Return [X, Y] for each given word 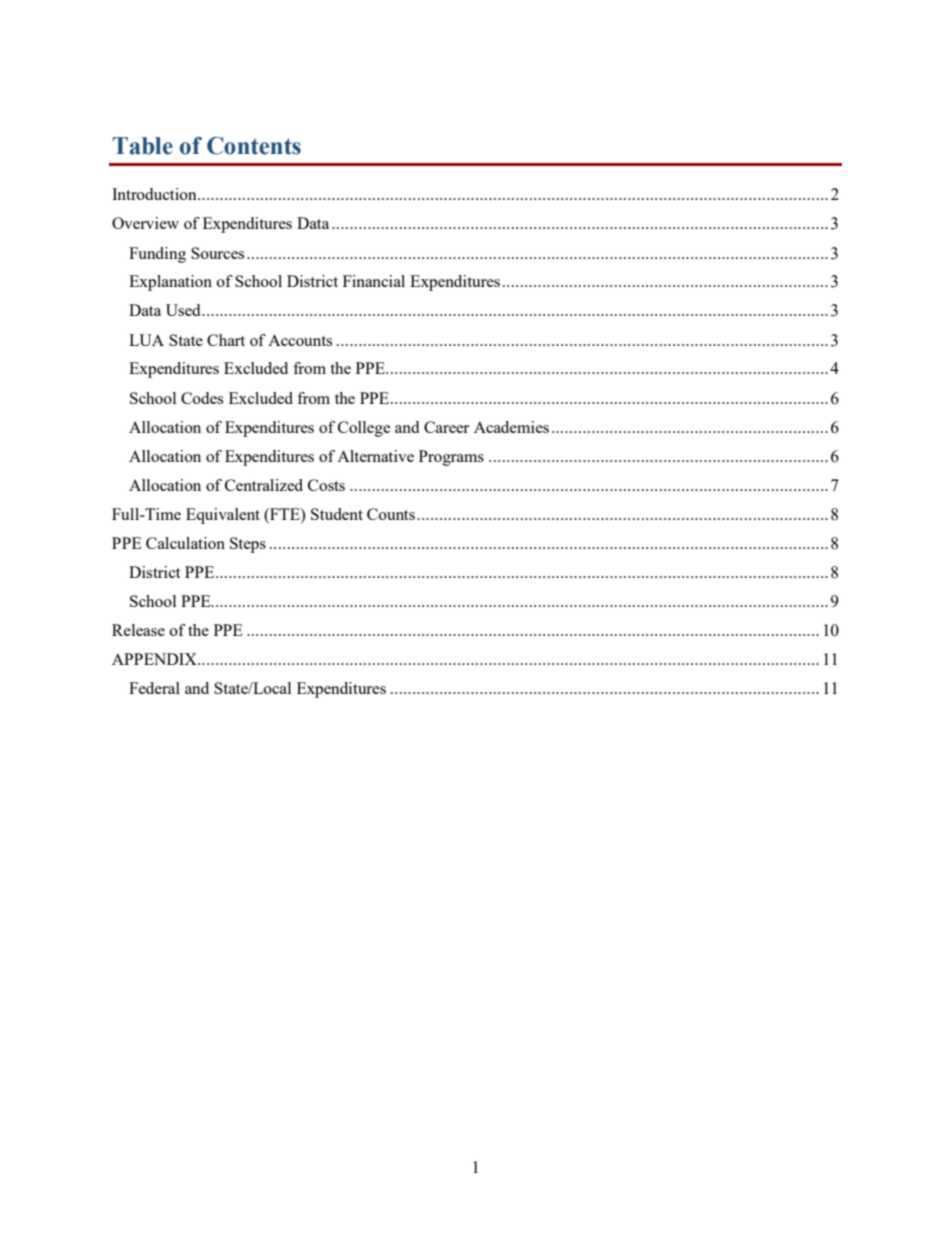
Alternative [375, 456]
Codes [202, 398]
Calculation [185, 543]
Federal [154, 688]
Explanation [170, 283]
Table [143, 146]
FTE [285, 514]
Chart [226, 340]
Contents [254, 146]
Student [337, 514]
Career [446, 427]
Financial [374, 281]
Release [138, 630]
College [364, 429]
